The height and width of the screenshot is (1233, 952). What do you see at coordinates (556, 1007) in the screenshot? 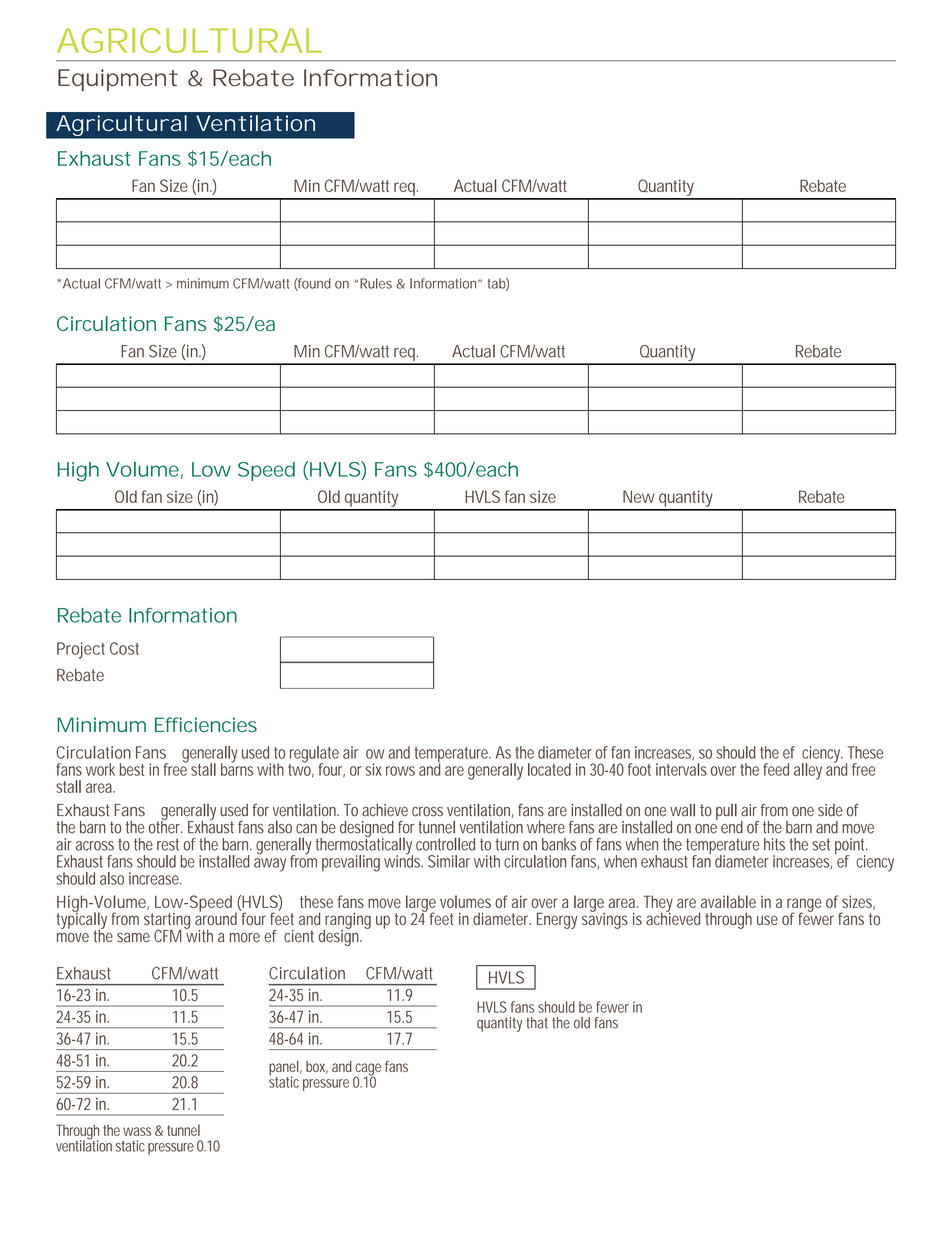
I see `should` at bounding box center [556, 1007].
